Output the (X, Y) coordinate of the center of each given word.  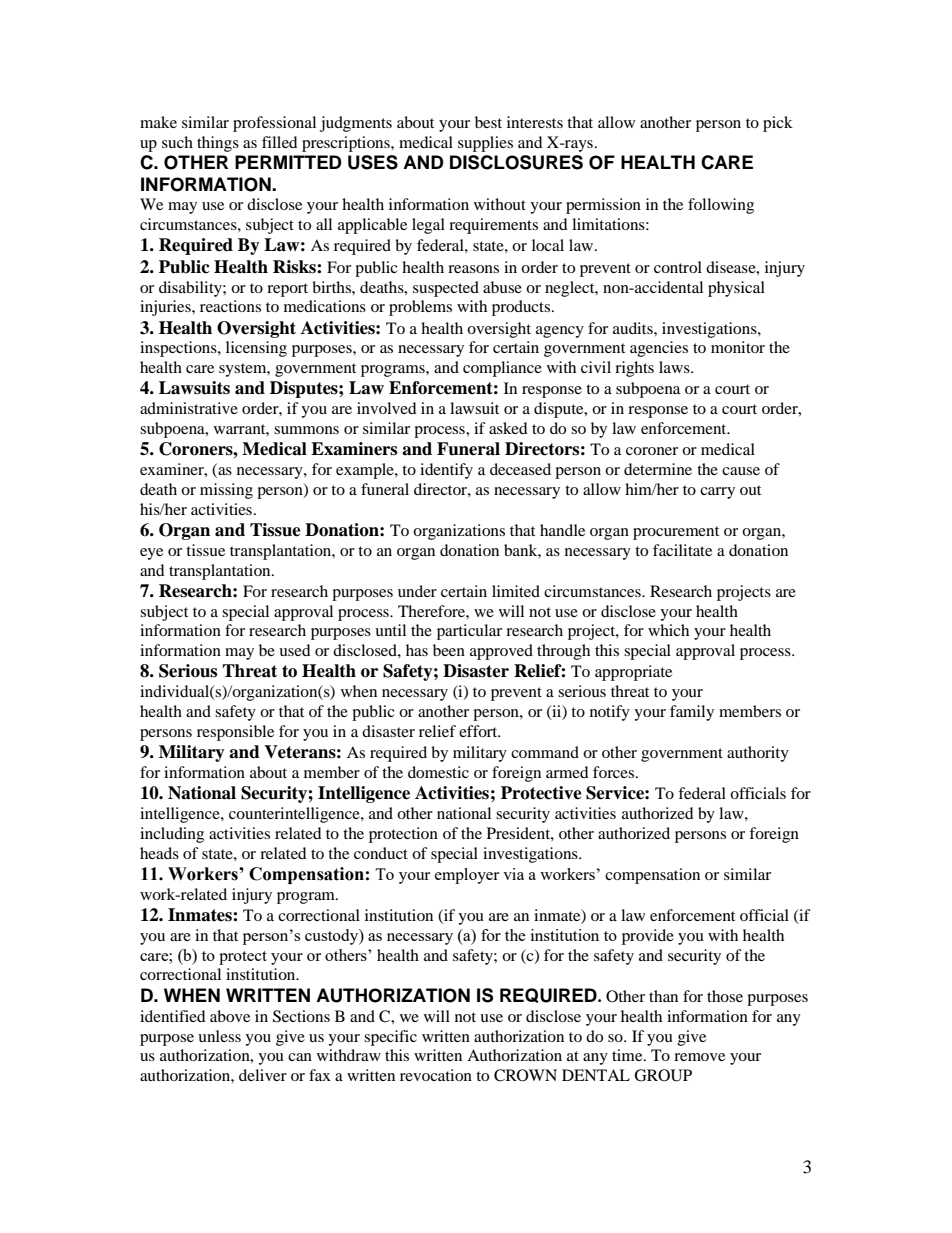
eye (151, 554)
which (668, 630)
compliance (502, 369)
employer (467, 876)
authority (758, 754)
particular (469, 632)
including (172, 835)
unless (219, 1036)
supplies (485, 144)
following (721, 206)
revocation (436, 1075)
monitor (738, 347)
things (218, 144)
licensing (256, 349)
